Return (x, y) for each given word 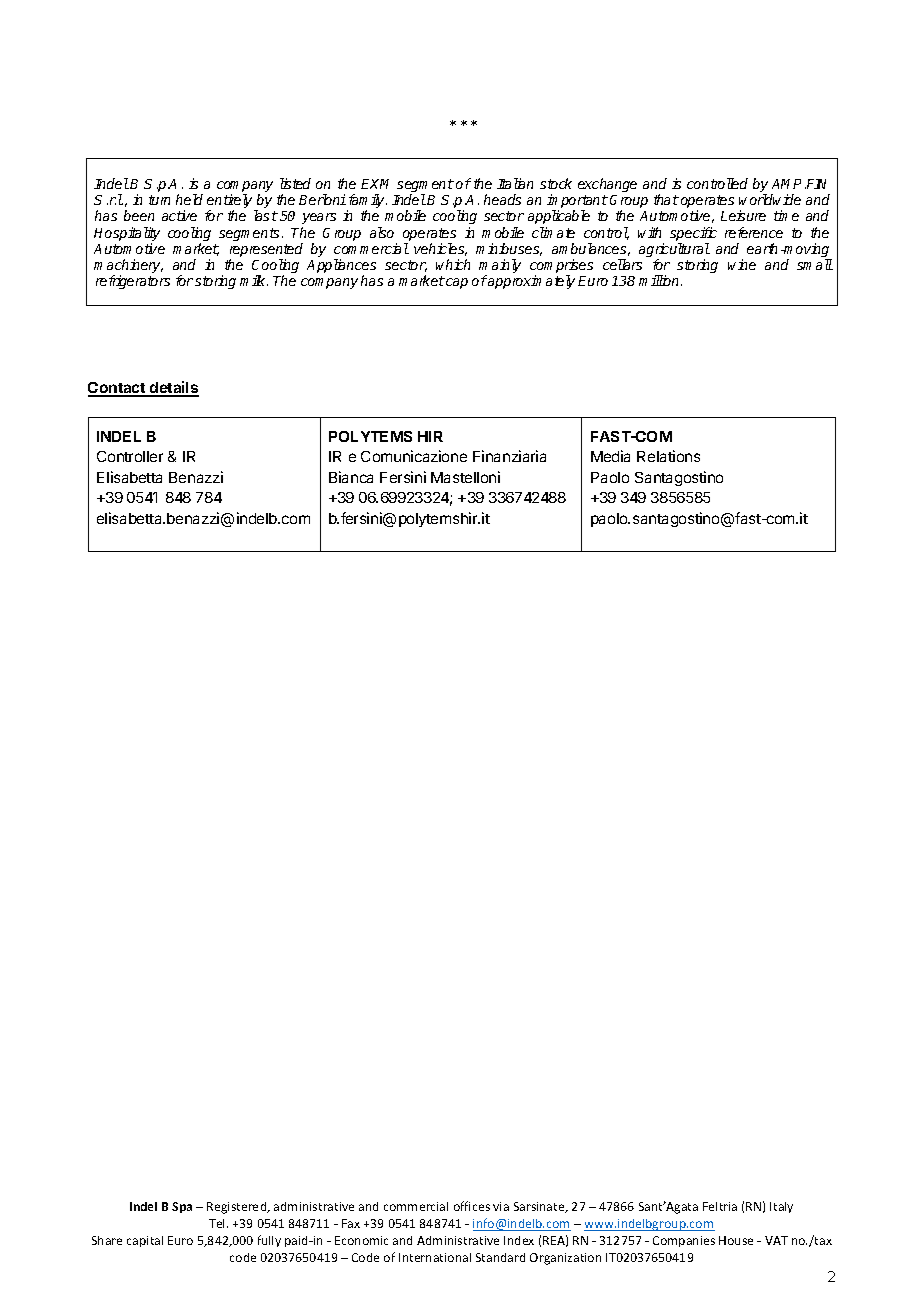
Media (610, 456)
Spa (182, 1207)
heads (502, 199)
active (179, 215)
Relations (668, 456)
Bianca (351, 477)
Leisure (743, 215)
